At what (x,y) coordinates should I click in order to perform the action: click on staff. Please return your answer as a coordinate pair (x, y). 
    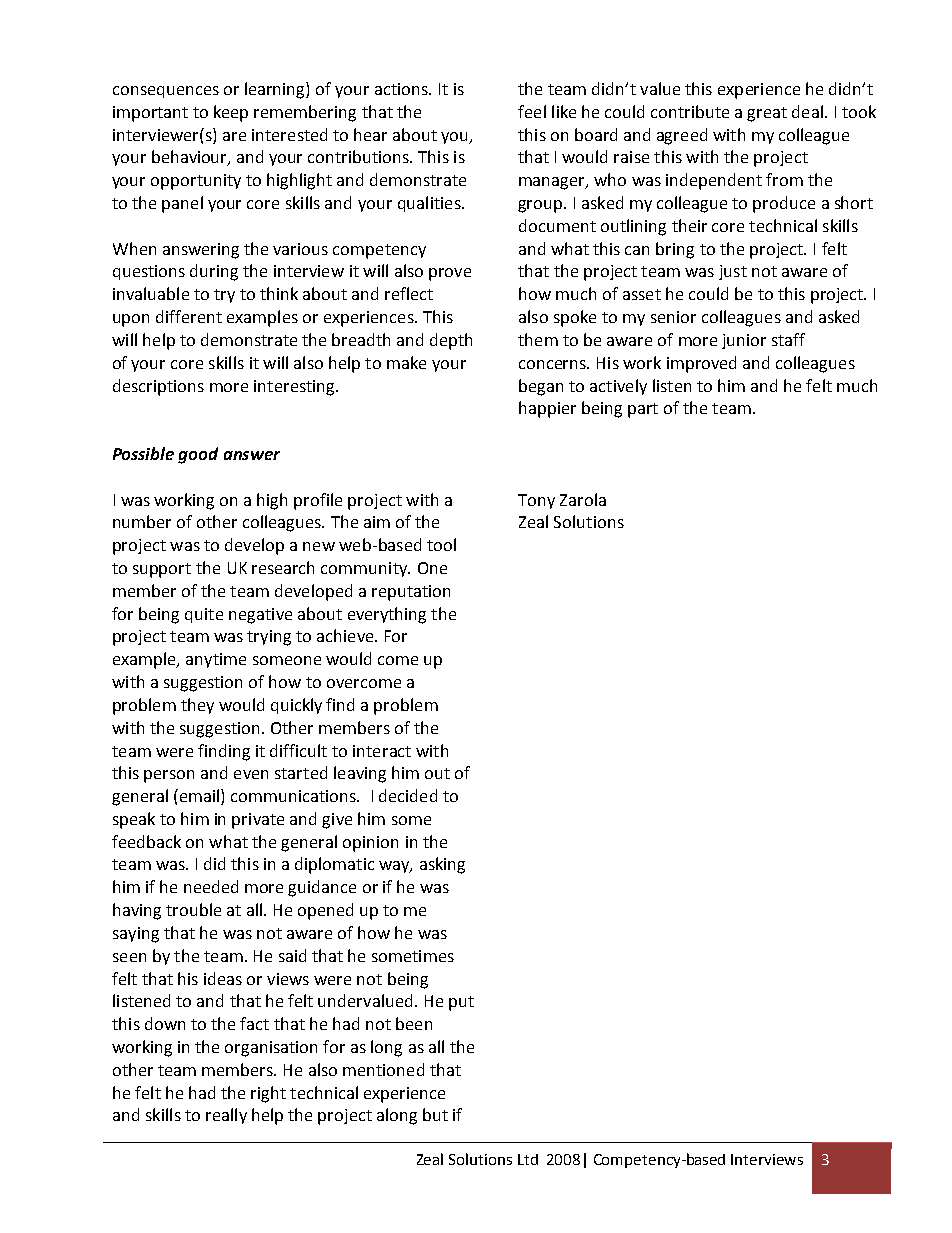
    Looking at the image, I should click on (788, 339).
